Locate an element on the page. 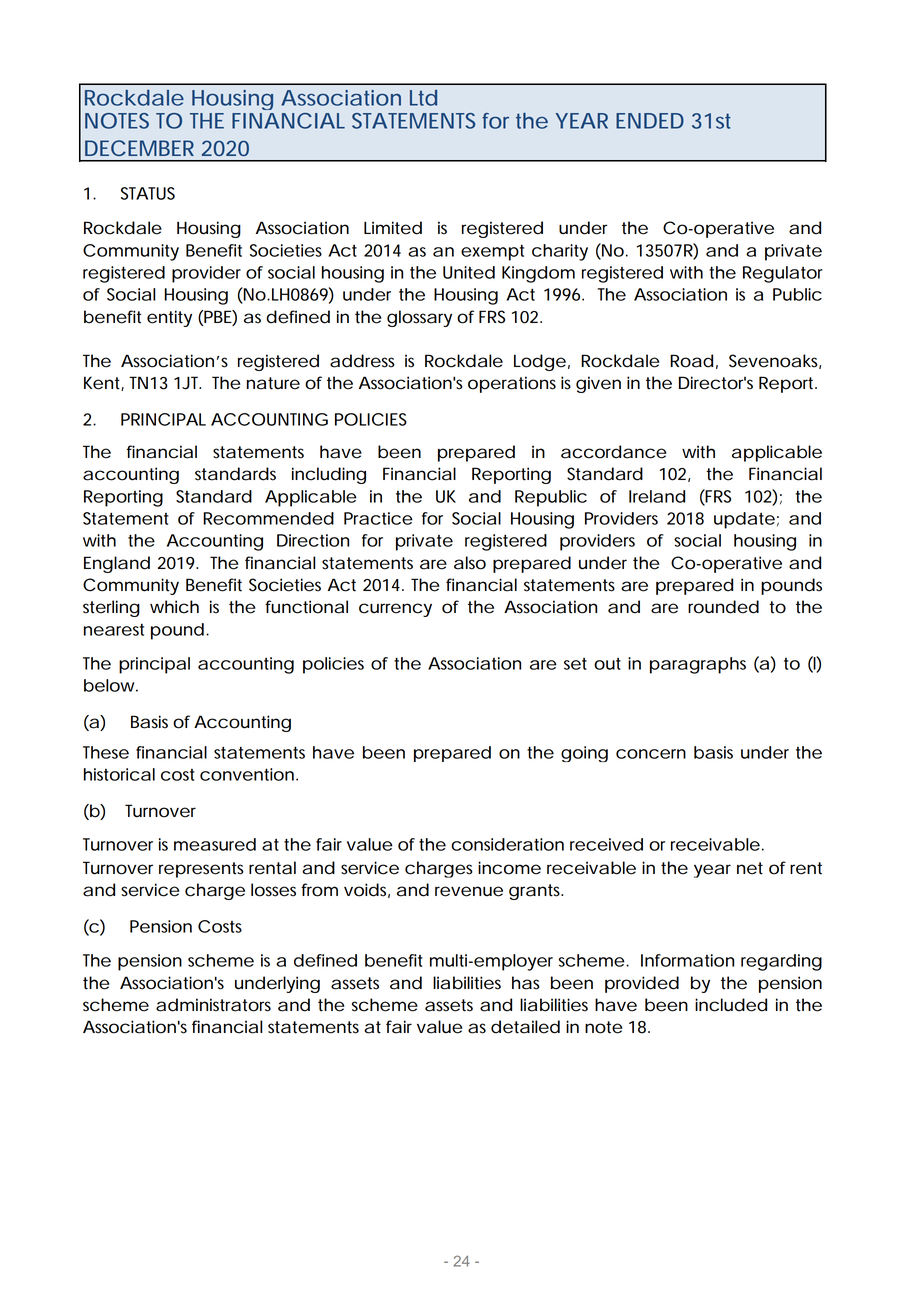 This image has width=924, height=1308. Regulator is located at coordinates (783, 274).
